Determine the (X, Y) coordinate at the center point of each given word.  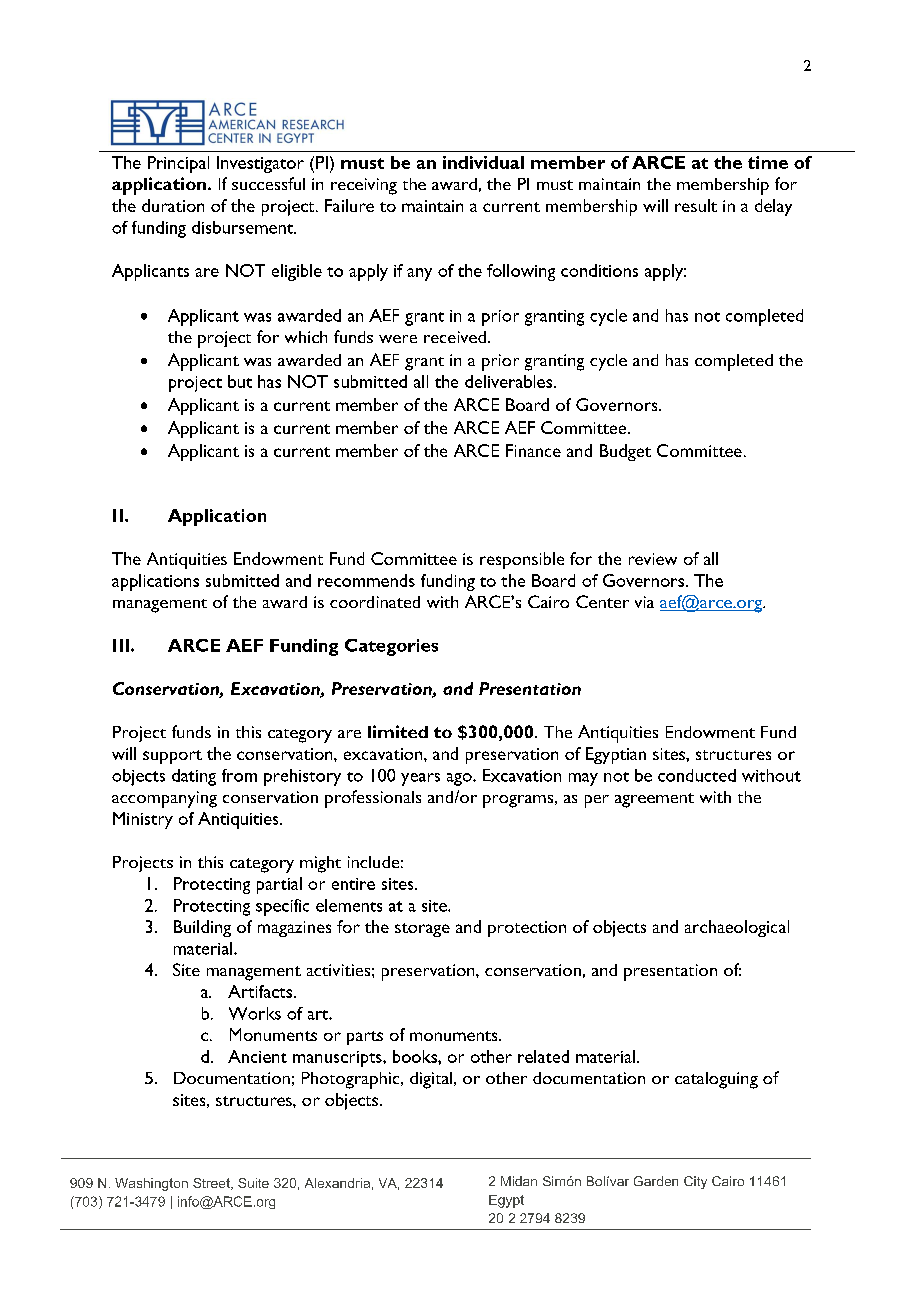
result (696, 205)
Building (202, 928)
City (695, 1182)
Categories (391, 647)
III (121, 645)
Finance (533, 450)
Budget (625, 452)
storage (422, 930)
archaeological (737, 928)
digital (432, 1080)
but (240, 381)
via (644, 602)
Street (212, 1184)
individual (483, 162)
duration (173, 205)
